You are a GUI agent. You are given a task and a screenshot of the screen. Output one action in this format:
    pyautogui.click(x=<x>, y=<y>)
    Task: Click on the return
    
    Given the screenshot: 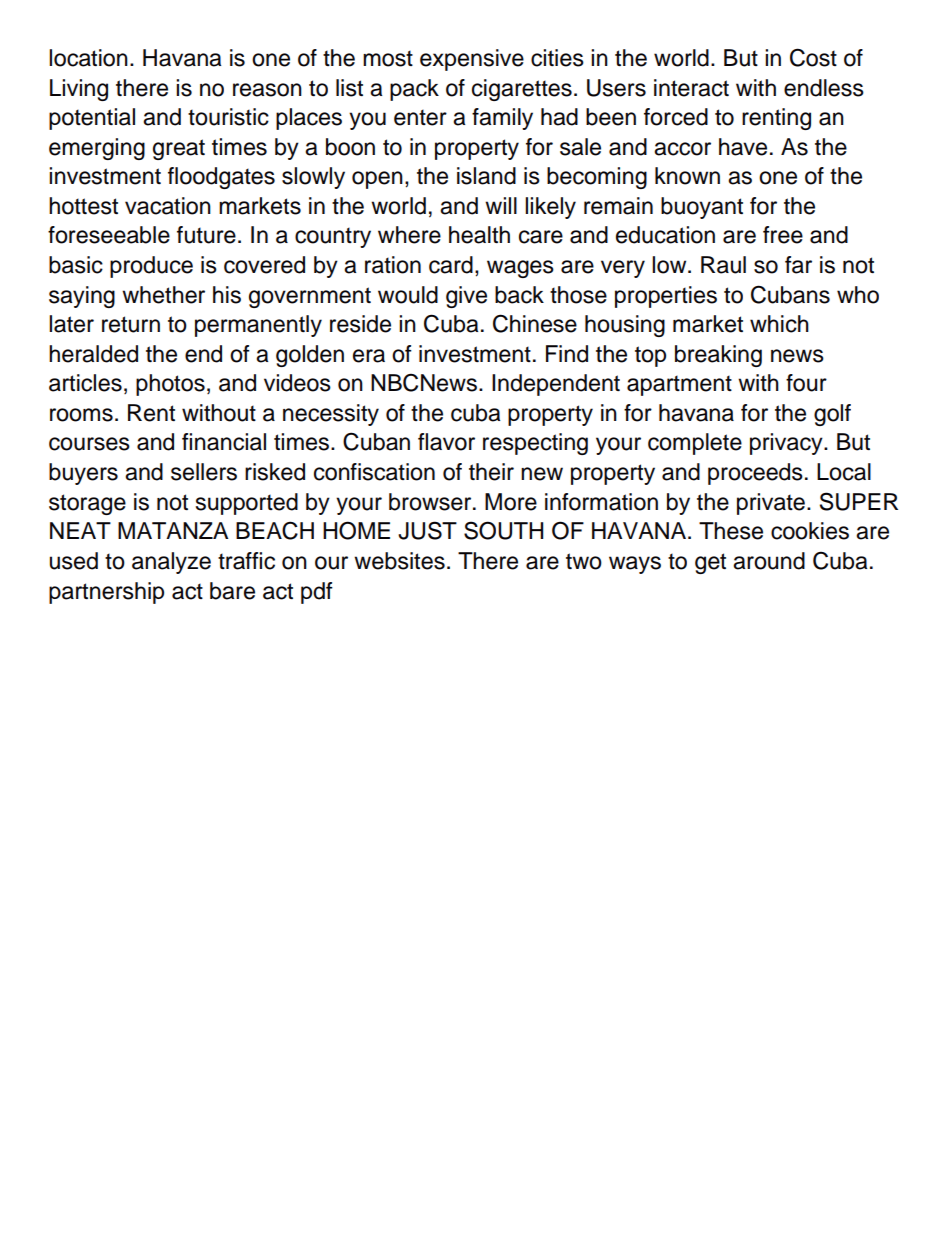 What is the action you would take?
    pyautogui.click(x=131, y=324)
